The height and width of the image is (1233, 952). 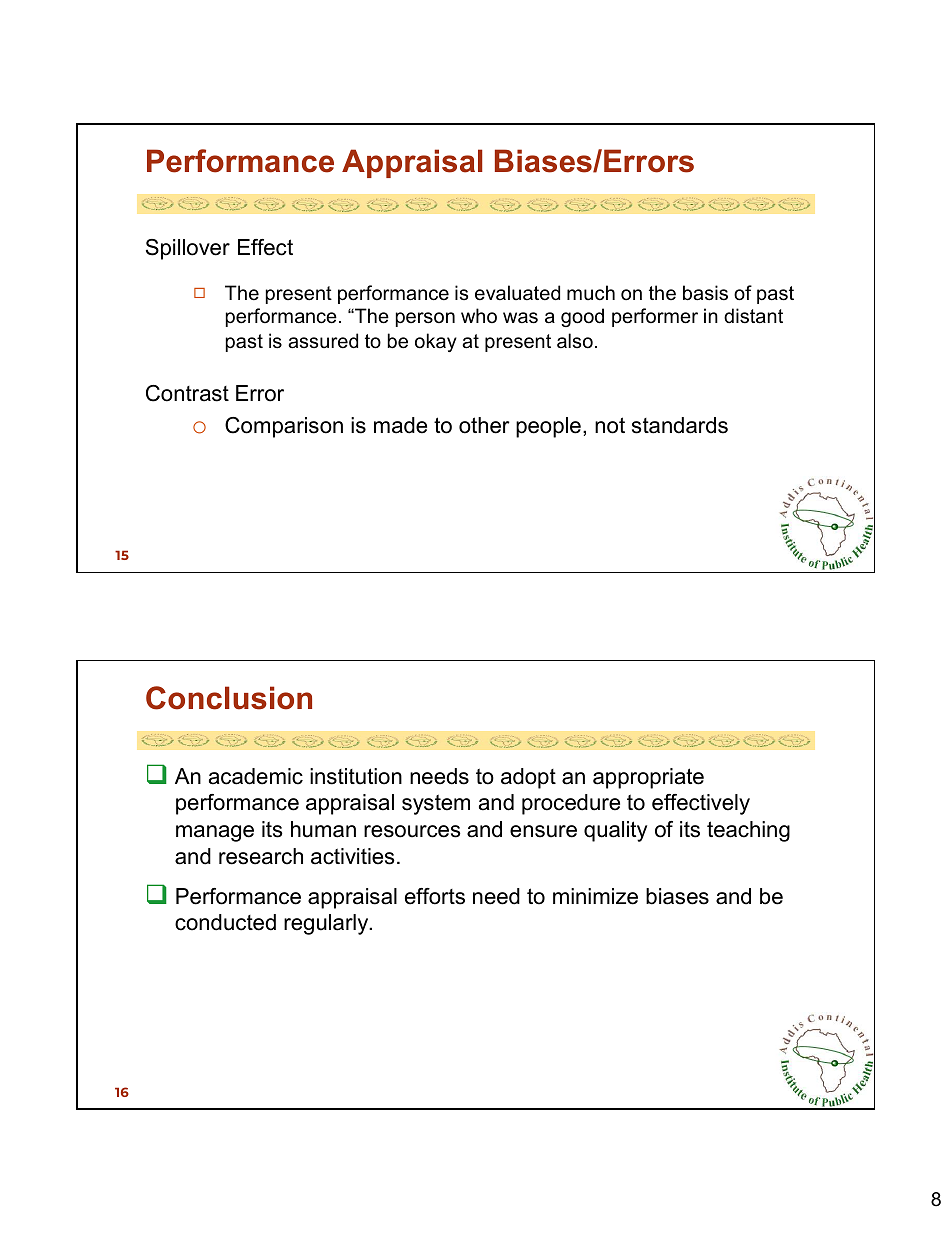 I want to click on Conclusion, so click(x=229, y=698).
